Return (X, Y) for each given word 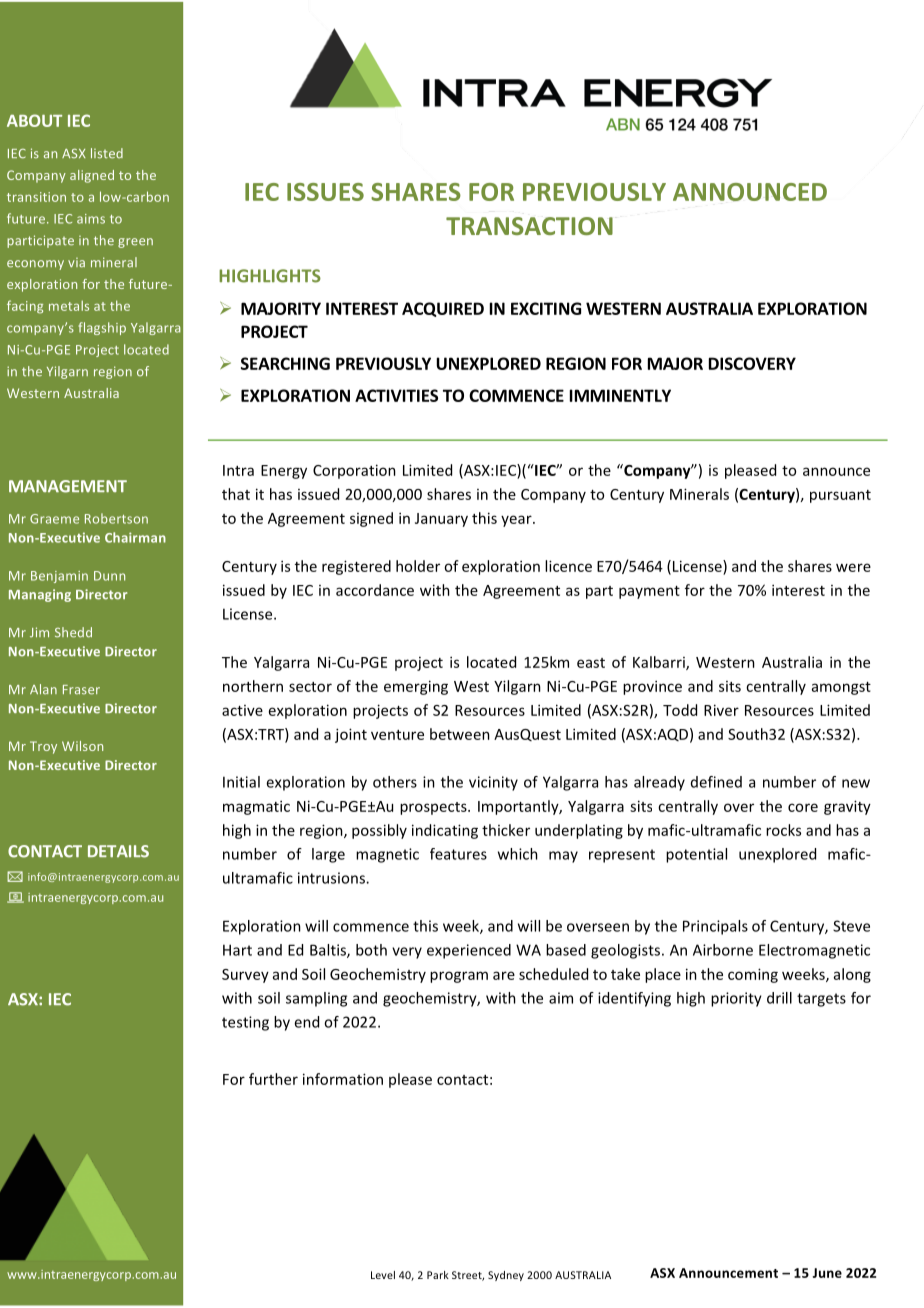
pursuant (840, 496)
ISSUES (325, 192)
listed (107, 153)
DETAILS (118, 851)
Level (383, 1275)
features (458, 854)
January (441, 520)
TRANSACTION (529, 226)
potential (696, 855)
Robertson (116, 518)
